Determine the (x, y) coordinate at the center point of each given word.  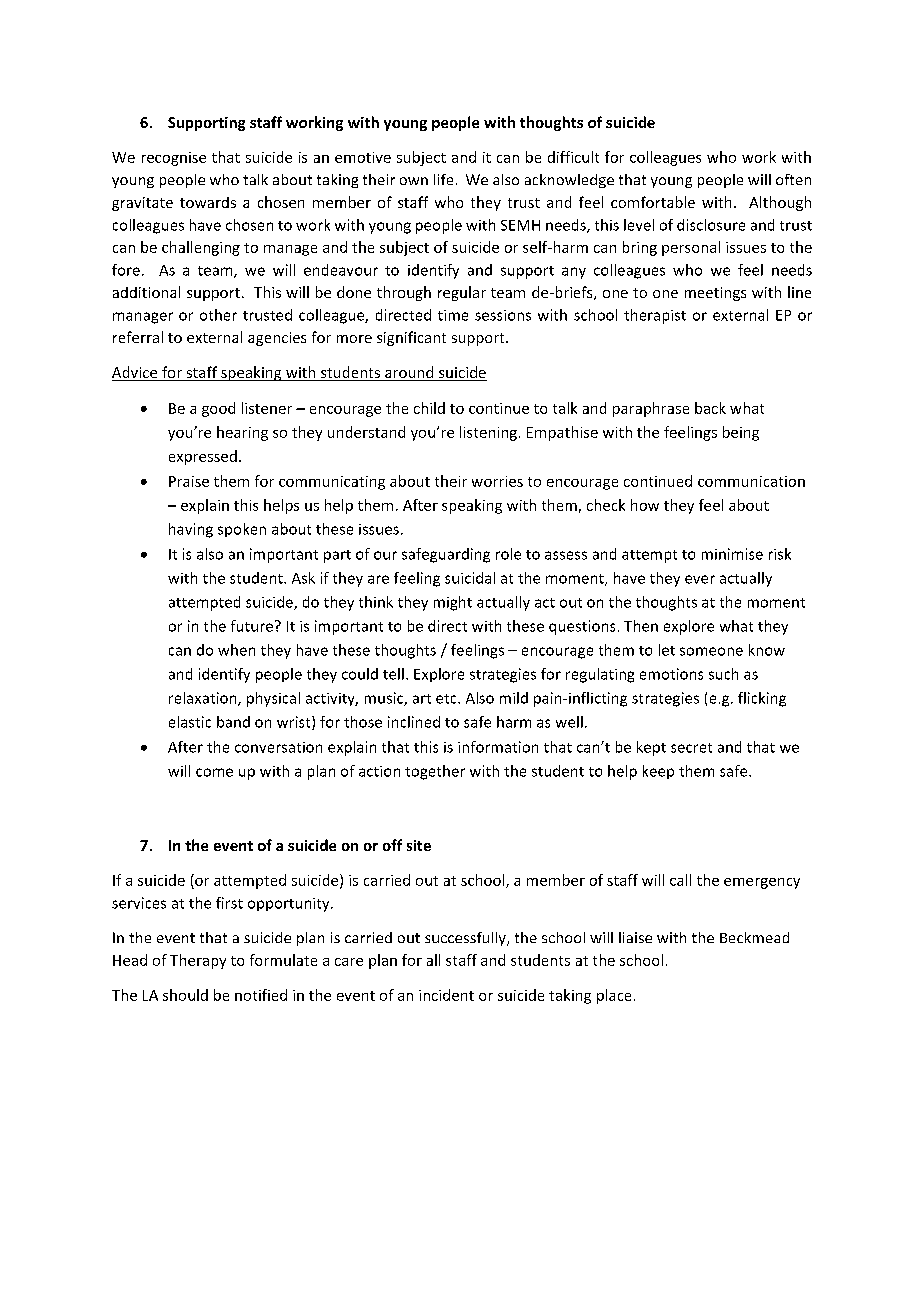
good (218, 409)
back (710, 408)
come (214, 772)
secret (691, 748)
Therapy (198, 961)
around (409, 373)
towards (208, 202)
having (191, 530)
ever (700, 579)
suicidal (470, 578)
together (435, 772)
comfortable (653, 202)
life (443, 179)
